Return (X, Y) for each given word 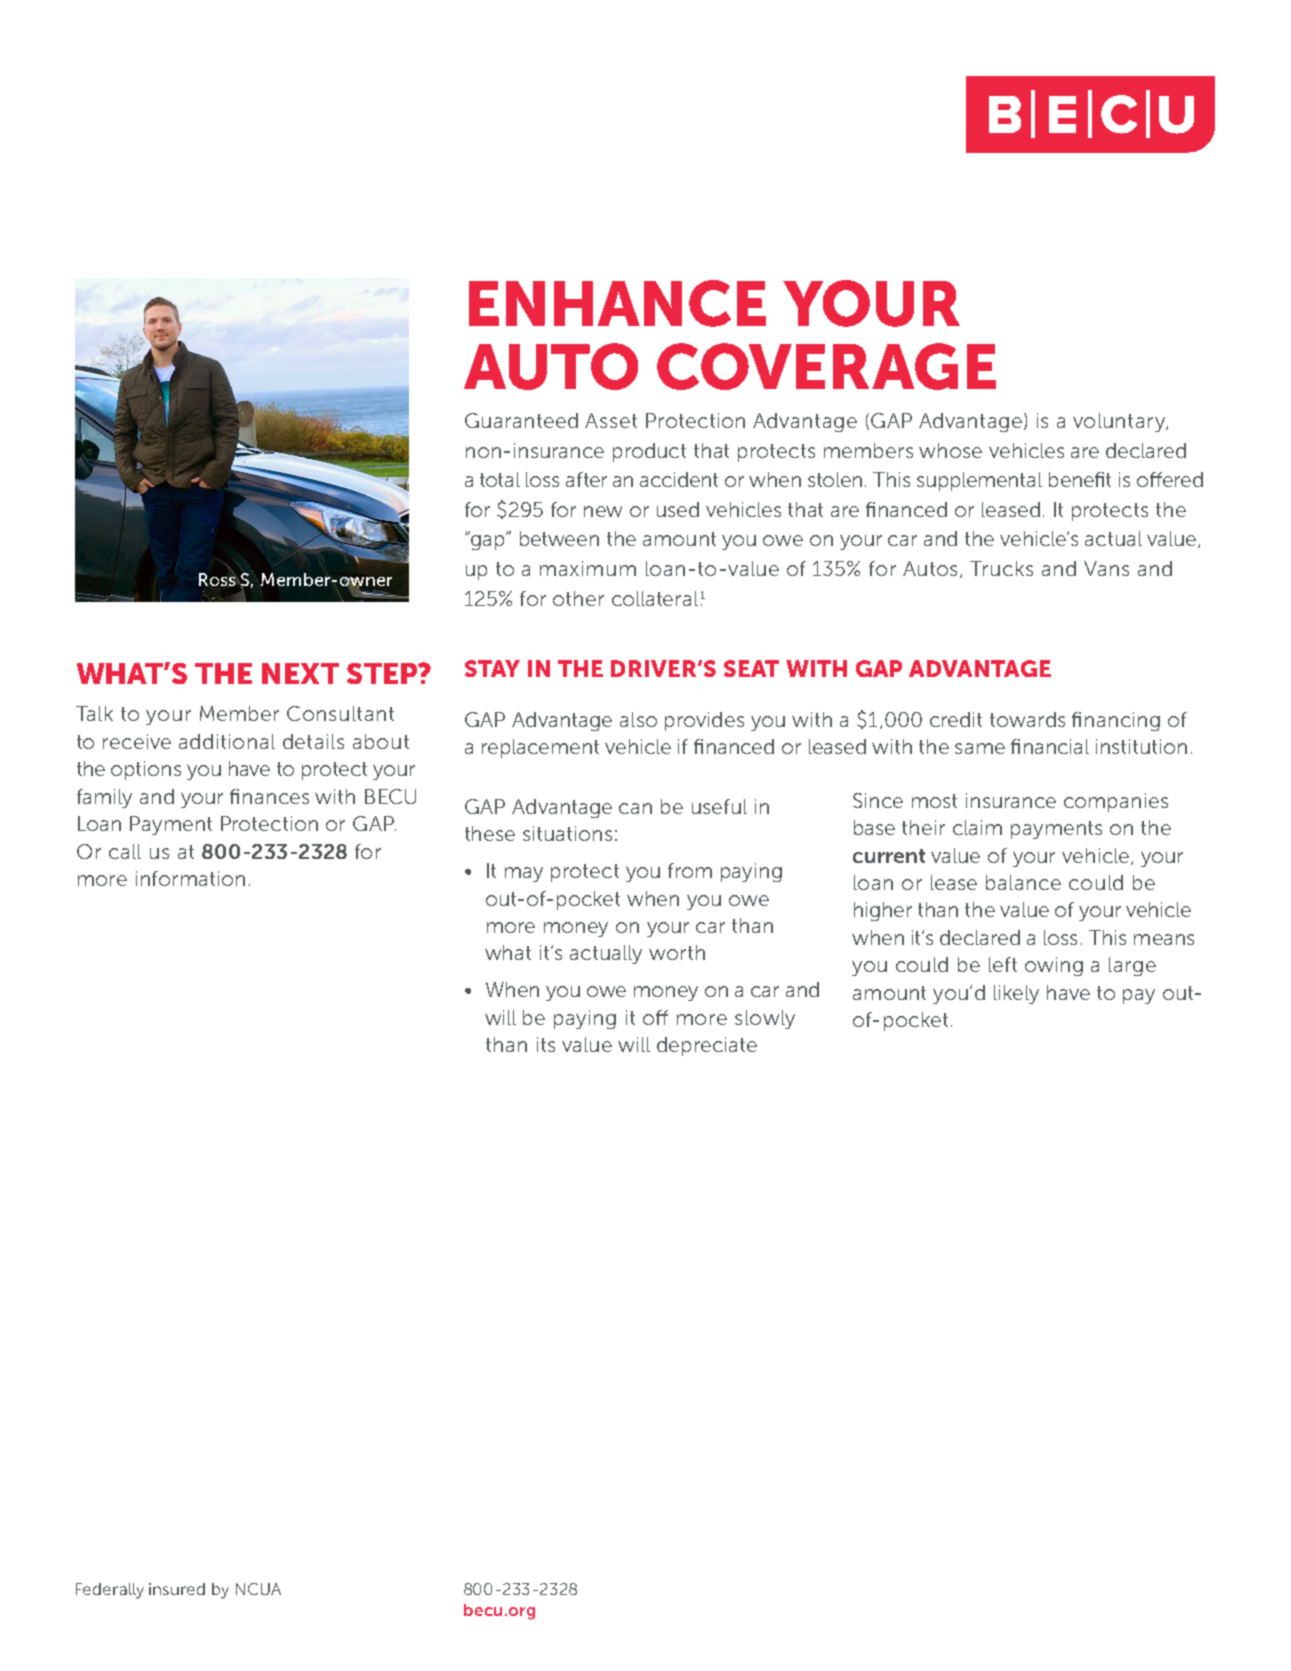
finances (269, 796)
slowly (765, 1019)
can (635, 808)
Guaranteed (521, 420)
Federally (110, 1591)
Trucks (1001, 568)
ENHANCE (617, 303)
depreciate (707, 1046)
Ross (218, 580)
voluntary (1120, 422)
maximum (588, 568)
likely (1016, 994)
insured (177, 1589)
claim (977, 827)
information (190, 878)
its (546, 1044)
